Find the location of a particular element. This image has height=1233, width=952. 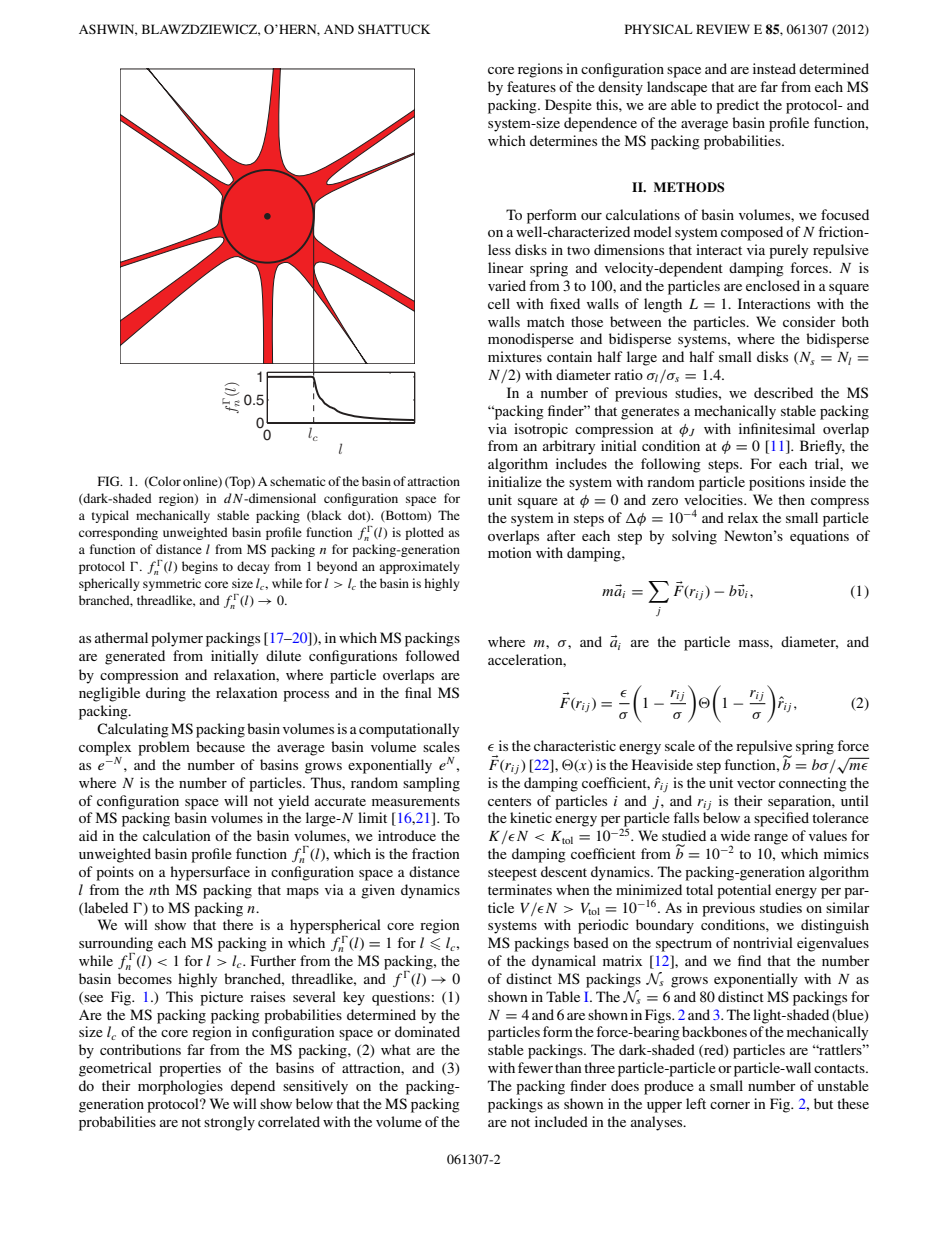

cell is located at coordinates (499, 303).
